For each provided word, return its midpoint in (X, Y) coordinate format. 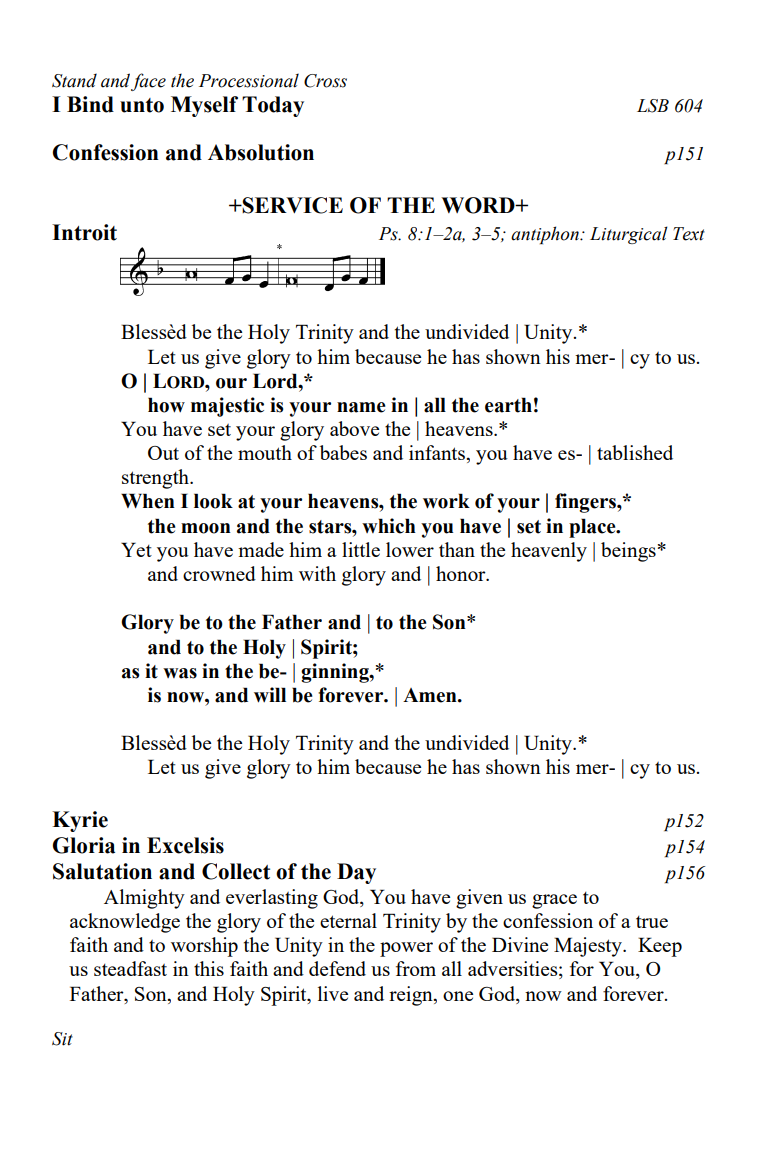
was (180, 673)
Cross (325, 81)
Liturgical (629, 235)
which (389, 526)
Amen (431, 695)
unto (142, 105)
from (416, 968)
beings (628, 552)
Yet (136, 549)
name (361, 407)
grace (554, 901)
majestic (227, 407)
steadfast (130, 968)
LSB (653, 106)
